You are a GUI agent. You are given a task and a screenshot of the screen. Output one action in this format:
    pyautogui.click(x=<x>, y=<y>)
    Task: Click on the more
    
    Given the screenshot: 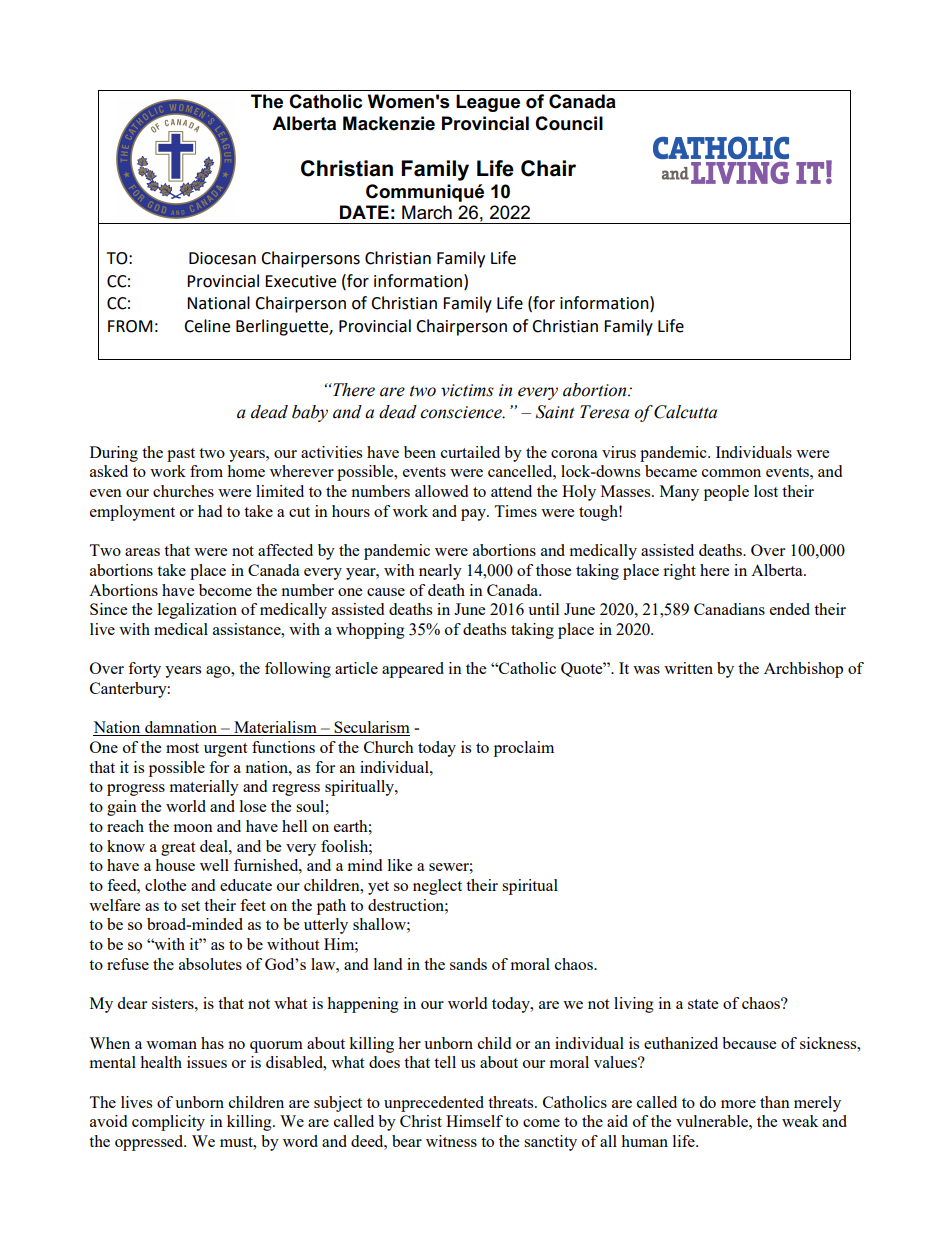 What is the action you would take?
    pyautogui.click(x=738, y=1104)
